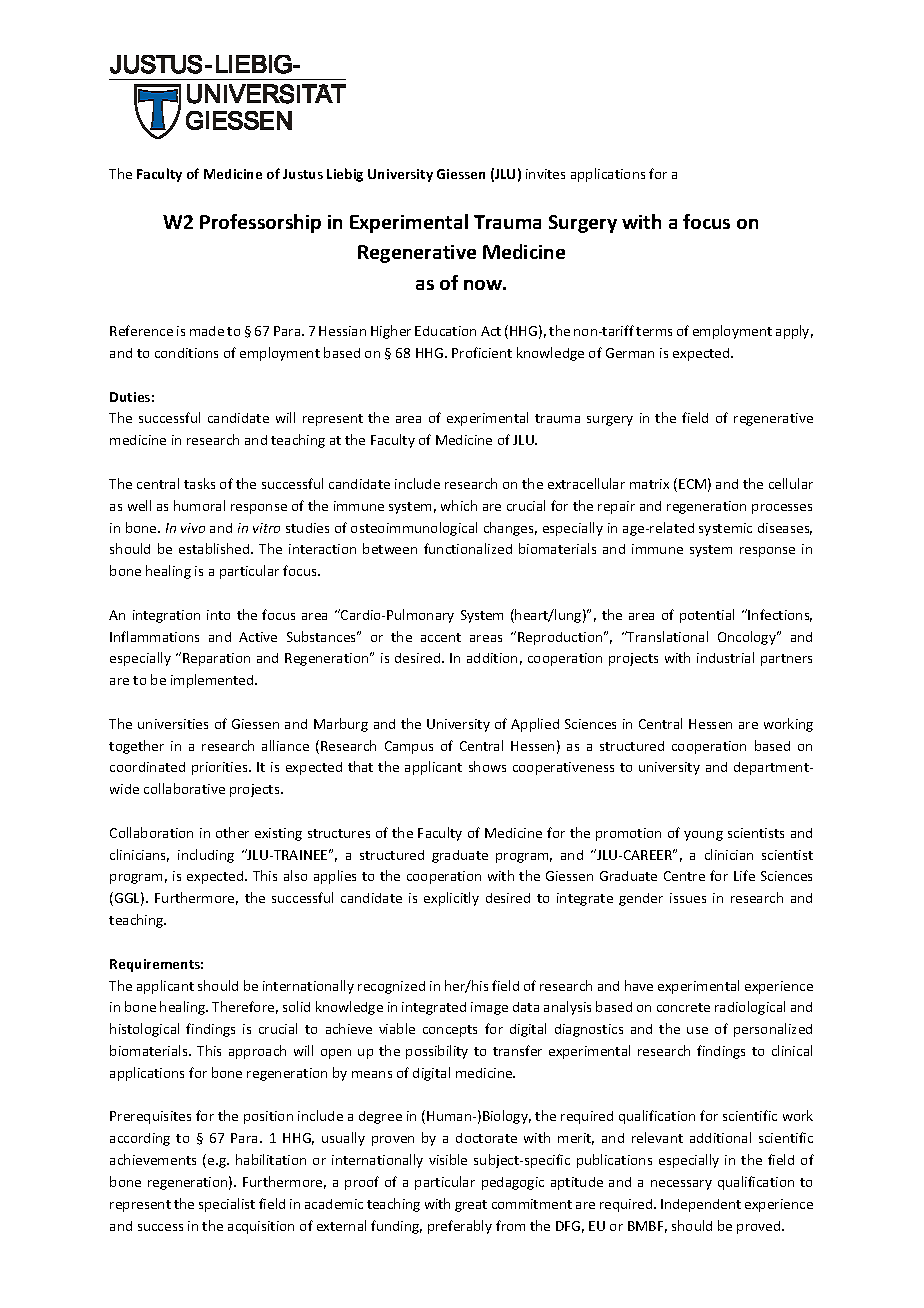  Describe the element at coordinates (213, 681) in the image. I see `implemented` at that location.
